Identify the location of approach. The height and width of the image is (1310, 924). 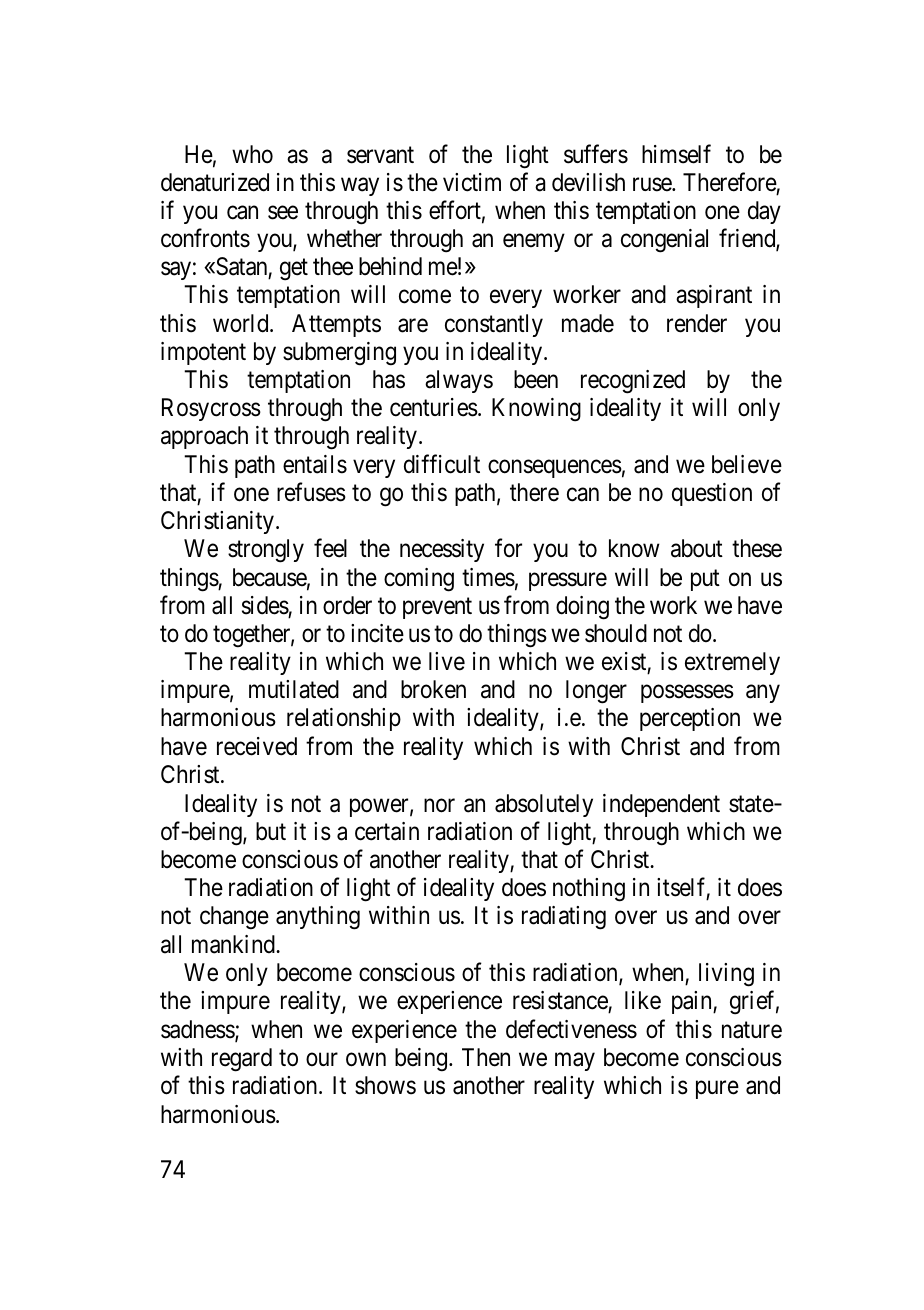
(204, 437).
